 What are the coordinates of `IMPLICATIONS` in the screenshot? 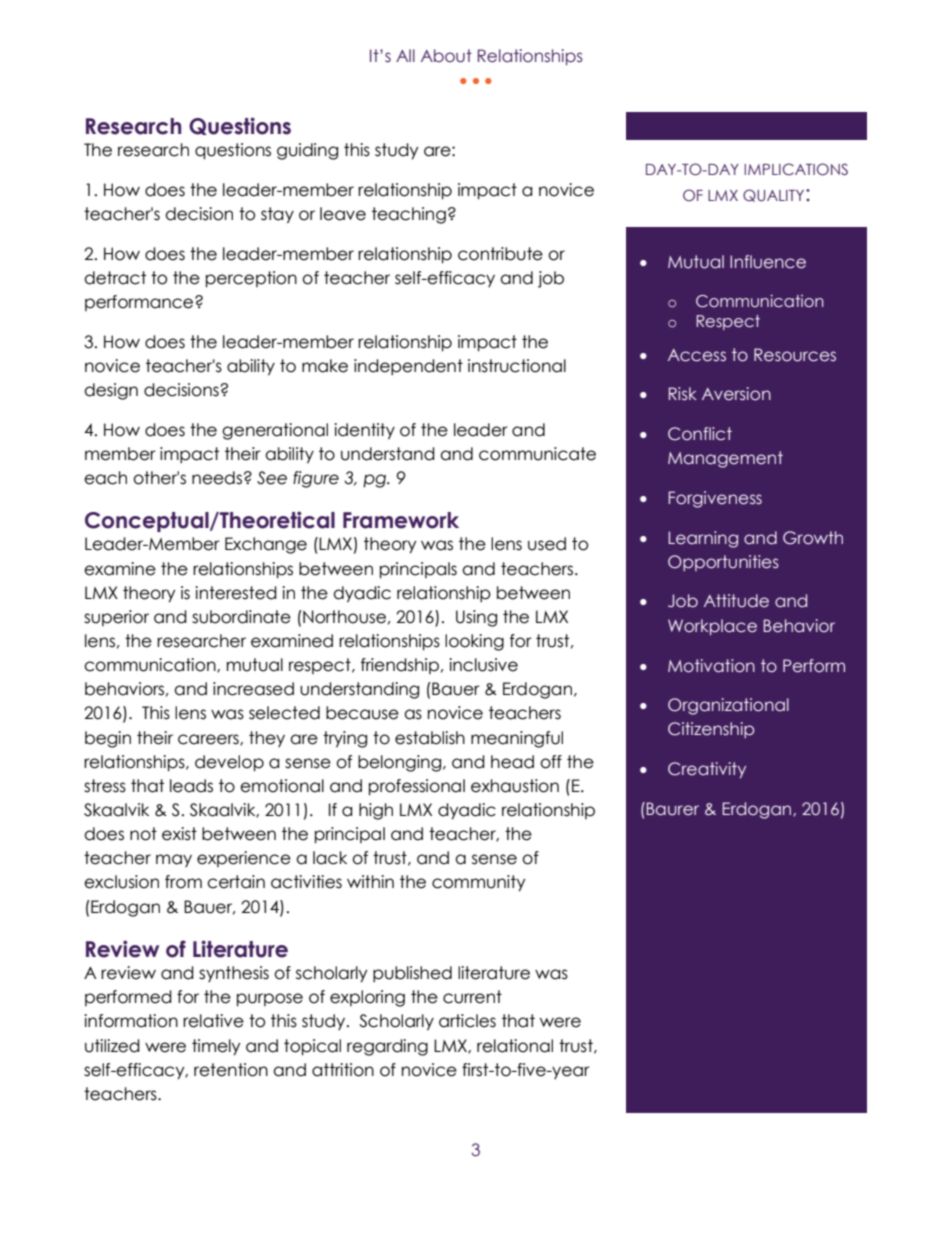 It's located at (796, 169).
